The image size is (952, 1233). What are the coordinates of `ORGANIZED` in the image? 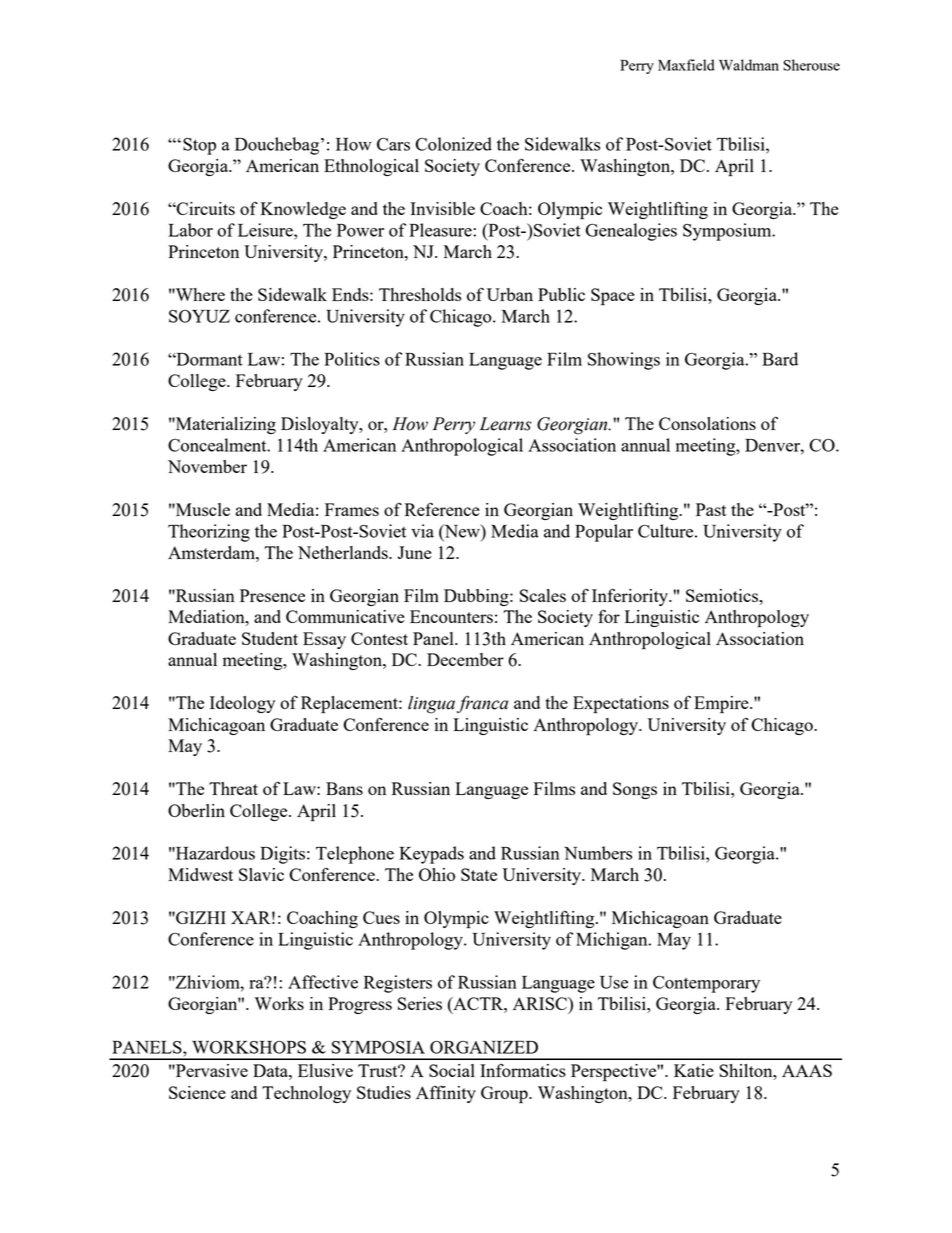 It's located at (484, 1047).
